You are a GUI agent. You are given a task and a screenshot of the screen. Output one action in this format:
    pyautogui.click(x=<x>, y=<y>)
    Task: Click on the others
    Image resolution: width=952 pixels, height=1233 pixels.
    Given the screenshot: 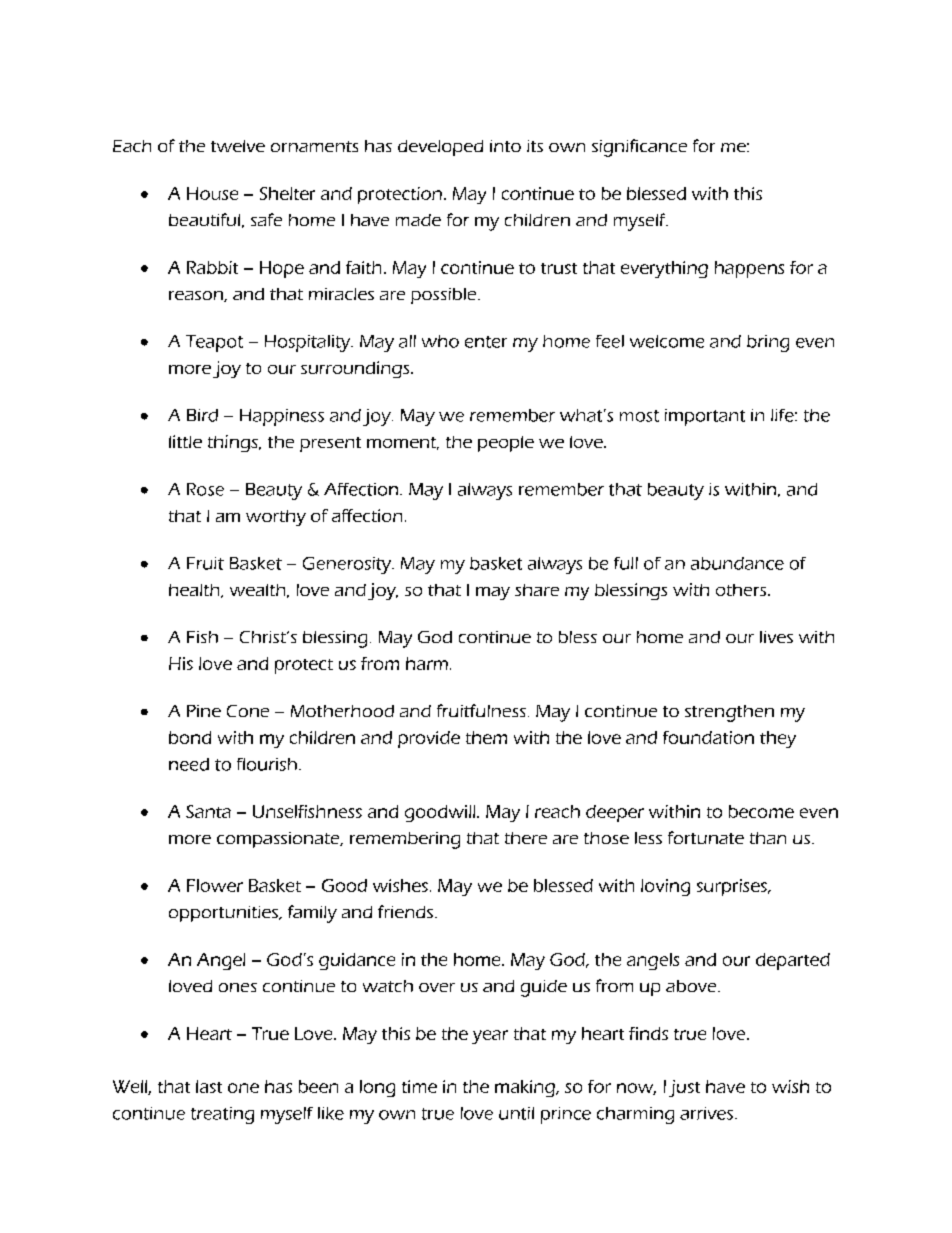 What is the action you would take?
    pyautogui.click(x=742, y=590)
